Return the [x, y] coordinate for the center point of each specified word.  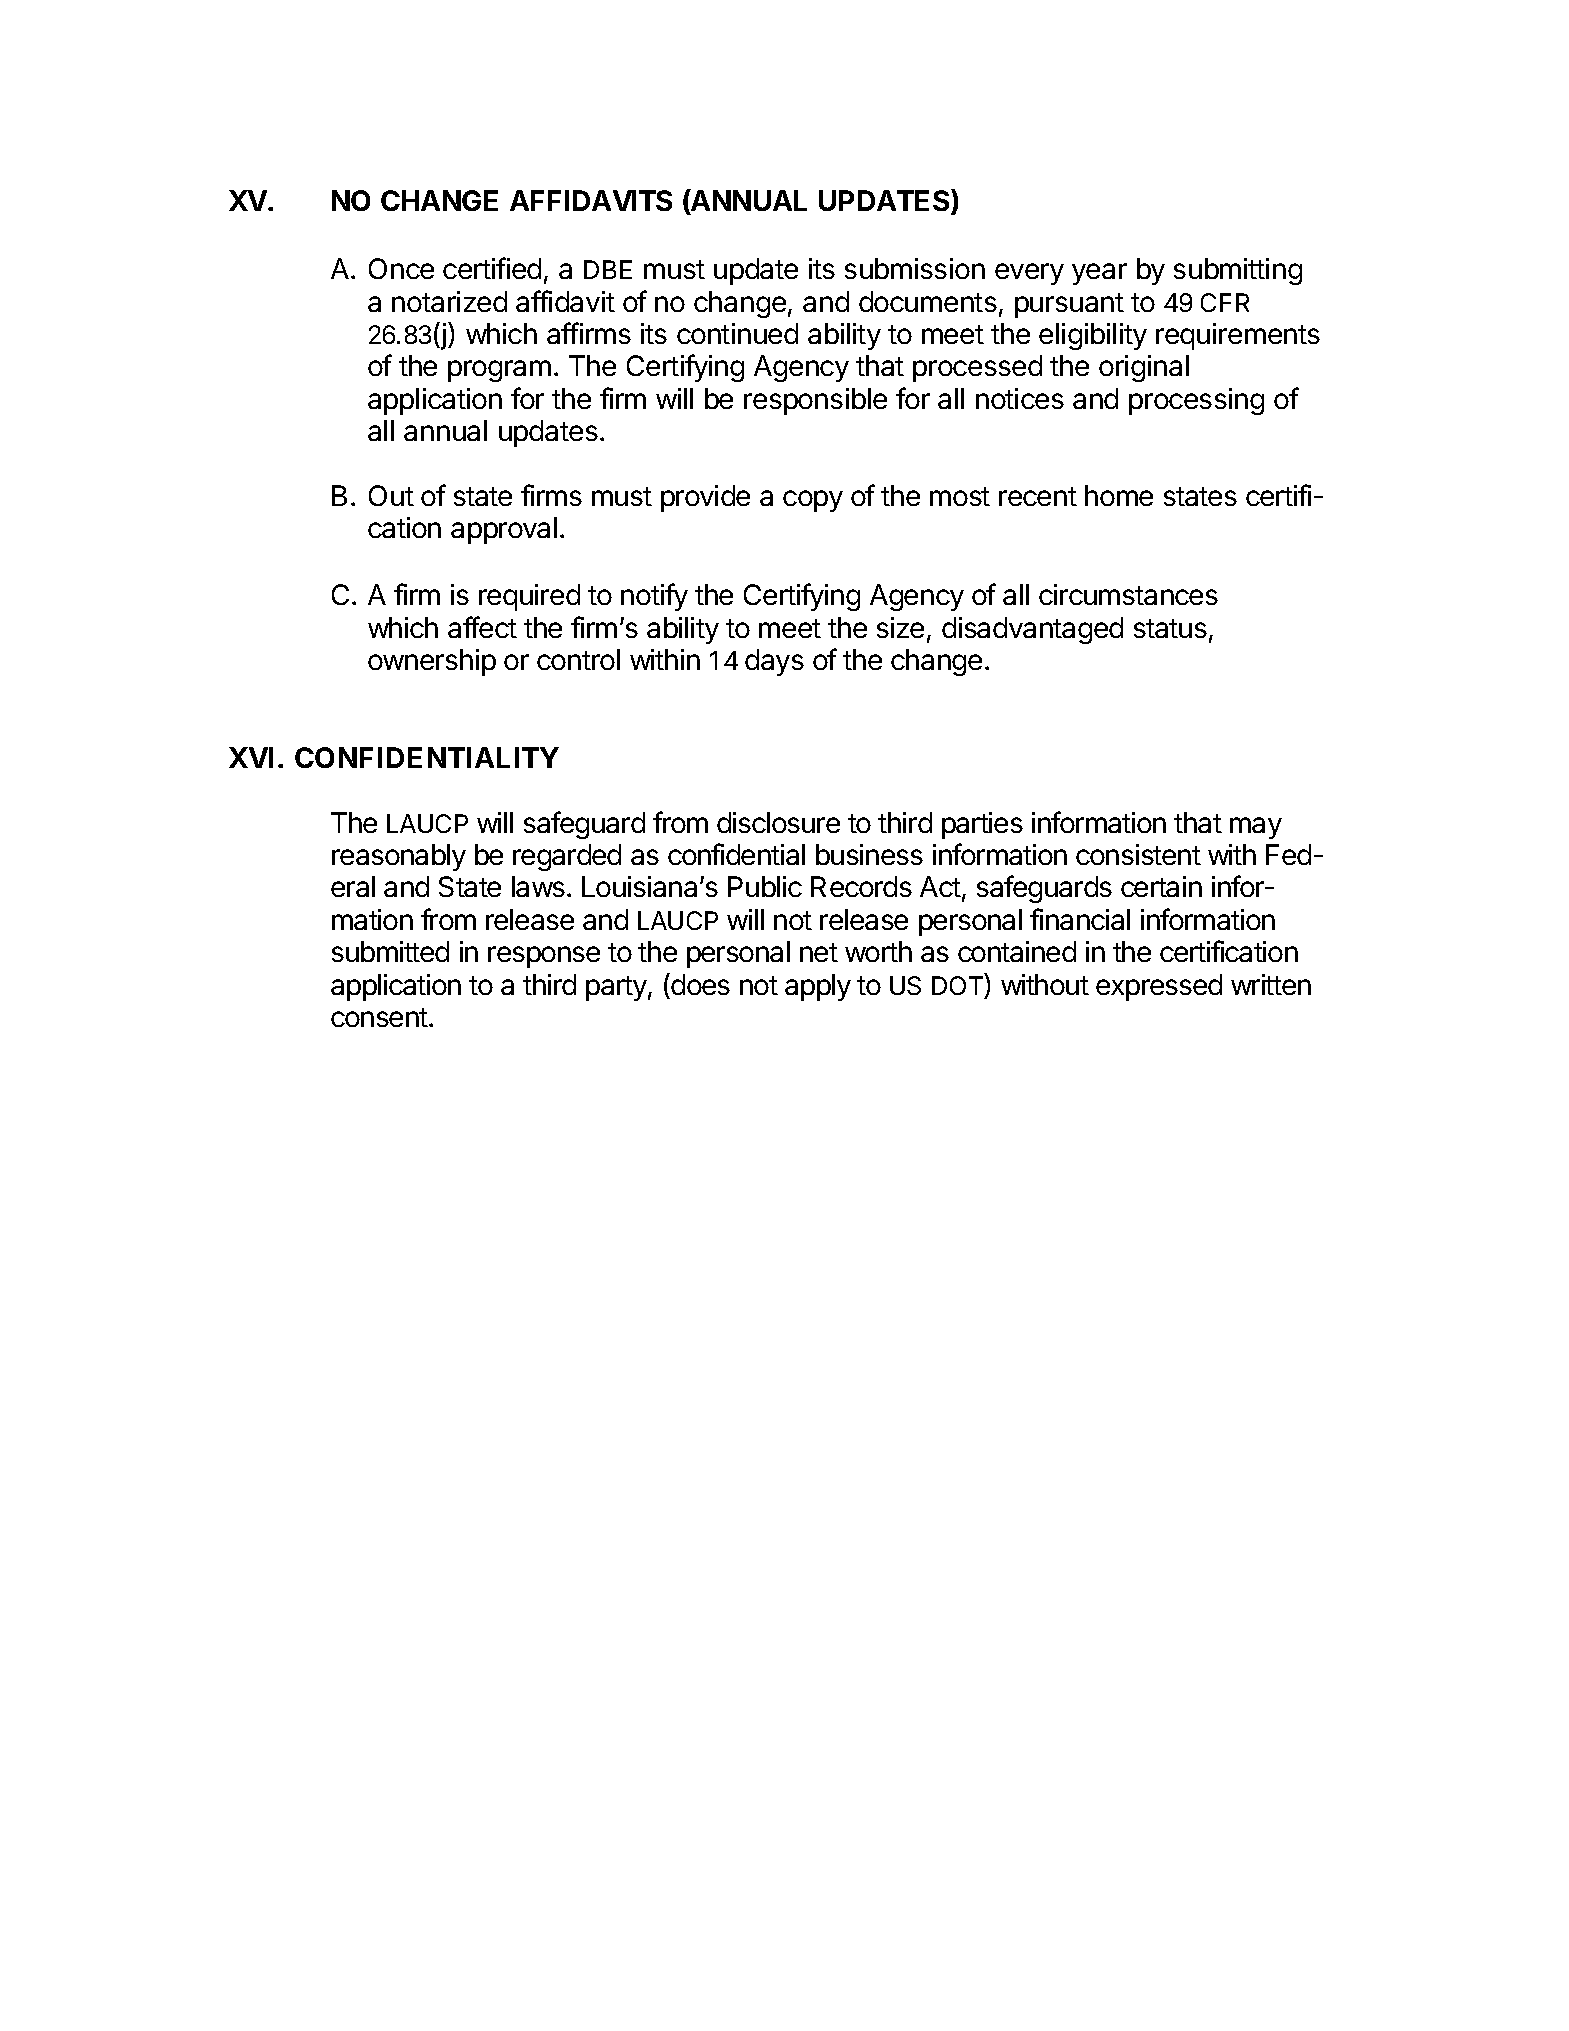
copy [813, 501]
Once [401, 268]
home [1119, 495]
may [1256, 828]
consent [379, 1017]
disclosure [778, 822]
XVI [251, 757]
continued [737, 333]
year [1099, 274]
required [529, 597]
